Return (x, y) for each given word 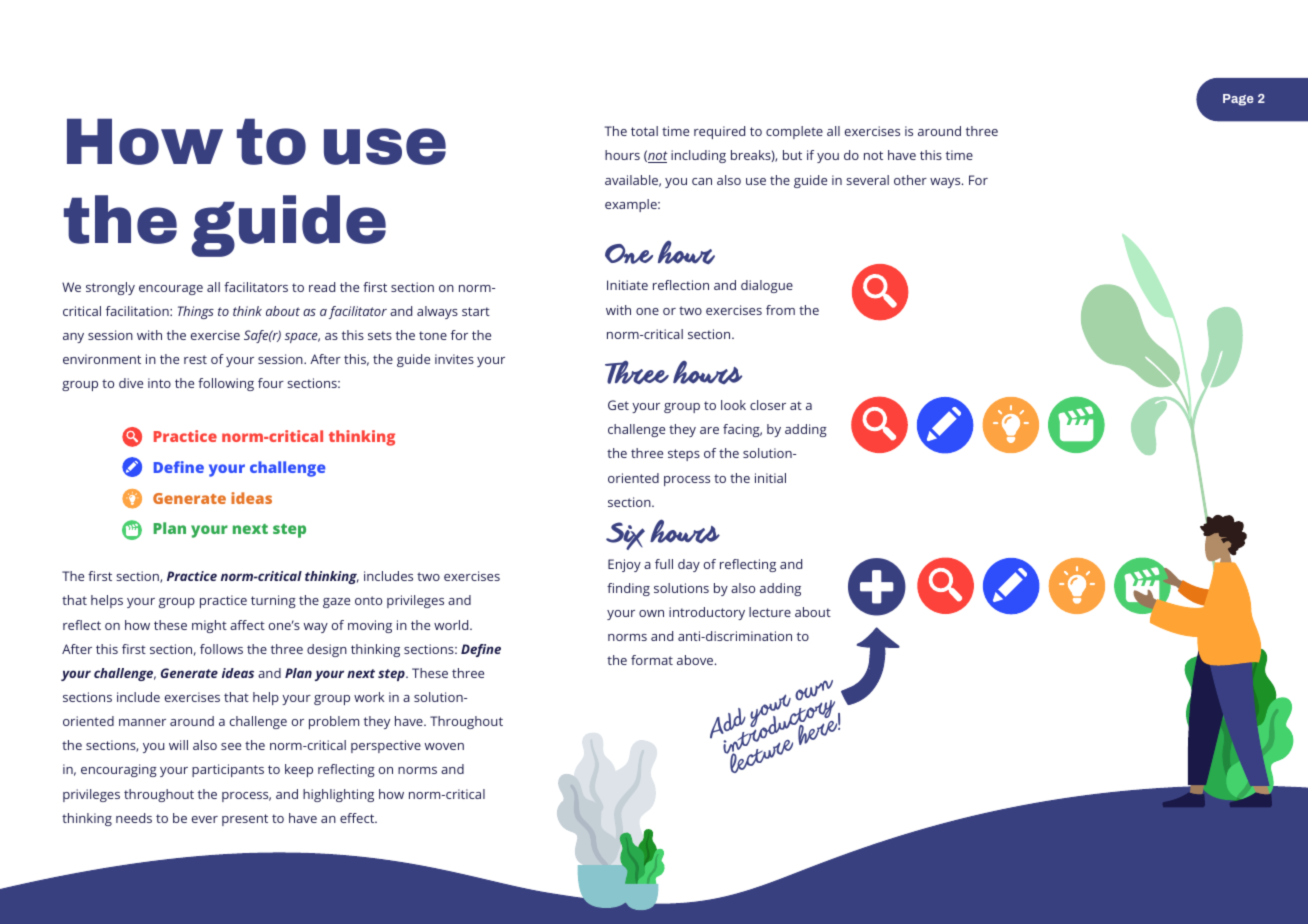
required (719, 132)
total (644, 131)
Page (1238, 100)
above (696, 660)
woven (444, 746)
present (245, 820)
